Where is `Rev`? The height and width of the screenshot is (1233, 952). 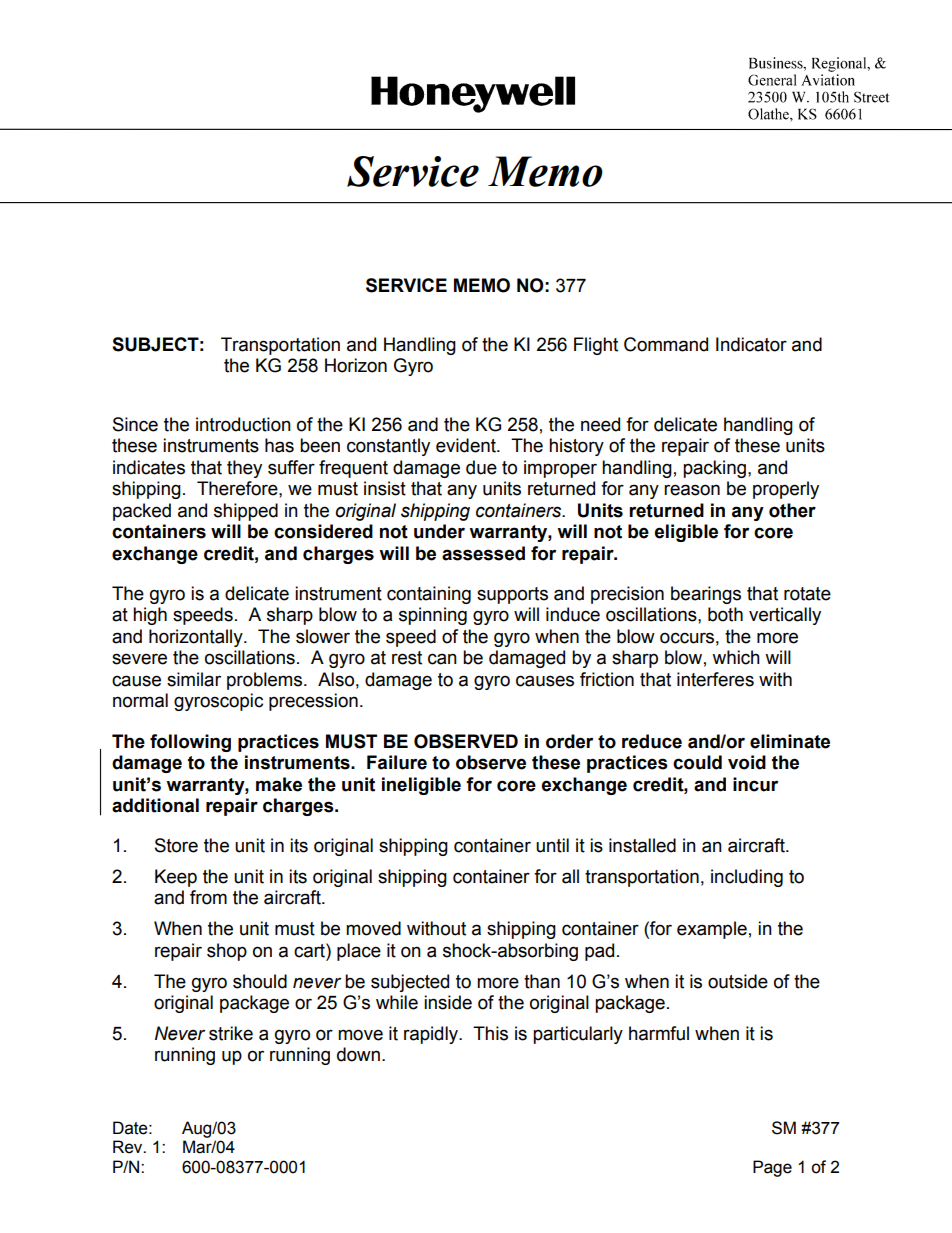
Rev is located at coordinates (129, 1147).
